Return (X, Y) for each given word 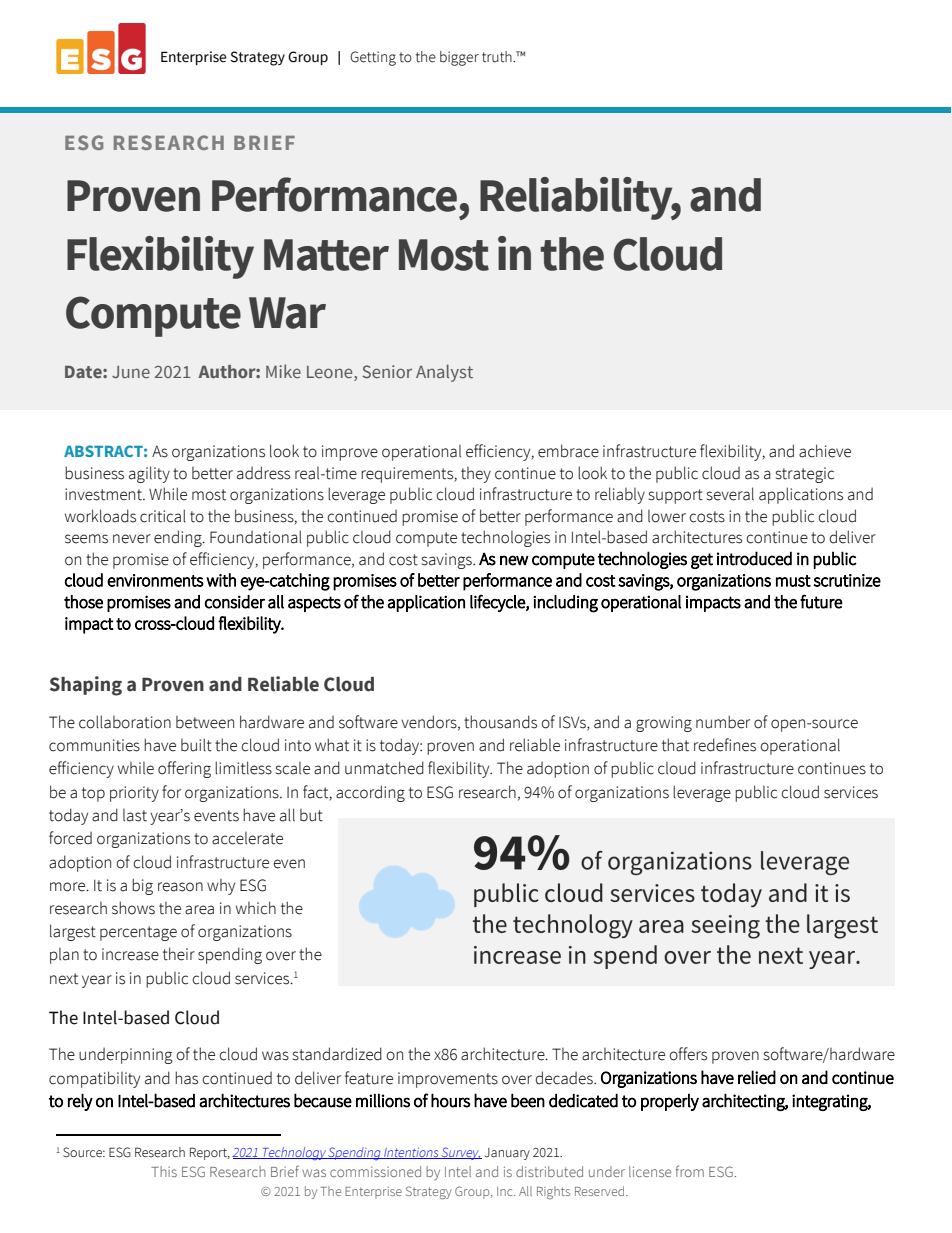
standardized (337, 1054)
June (131, 372)
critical (163, 516)
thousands (500, 722)
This (164, 1171)
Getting (373, 58)
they (476, 475)
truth (498, 57)
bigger (459, 58)
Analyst (444, 373)
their (179, 954)
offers (688, 1054)
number (723, 722)
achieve (825, 451)
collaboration (125, 722)
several (730, 494)
